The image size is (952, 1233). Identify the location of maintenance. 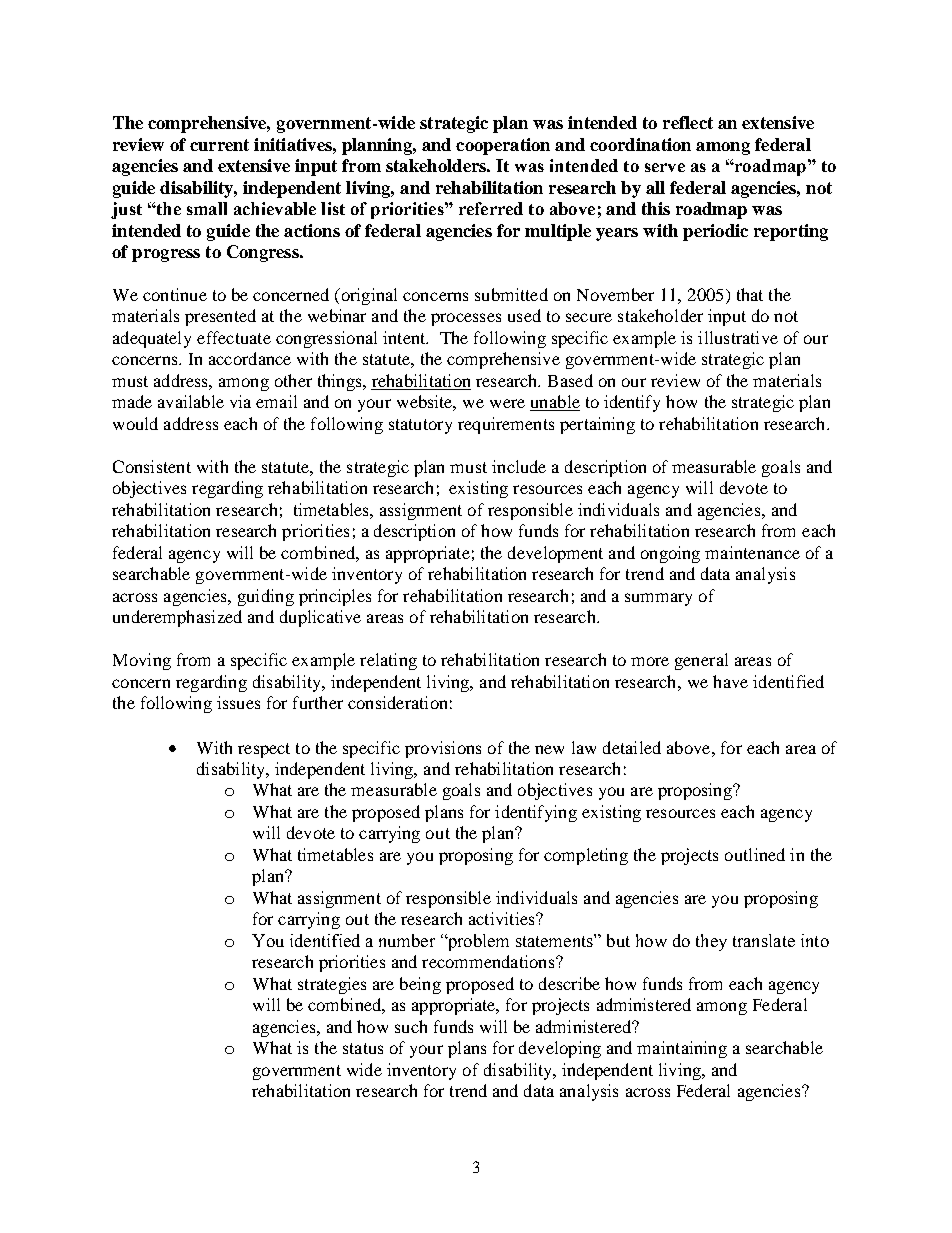
(752, 552).
